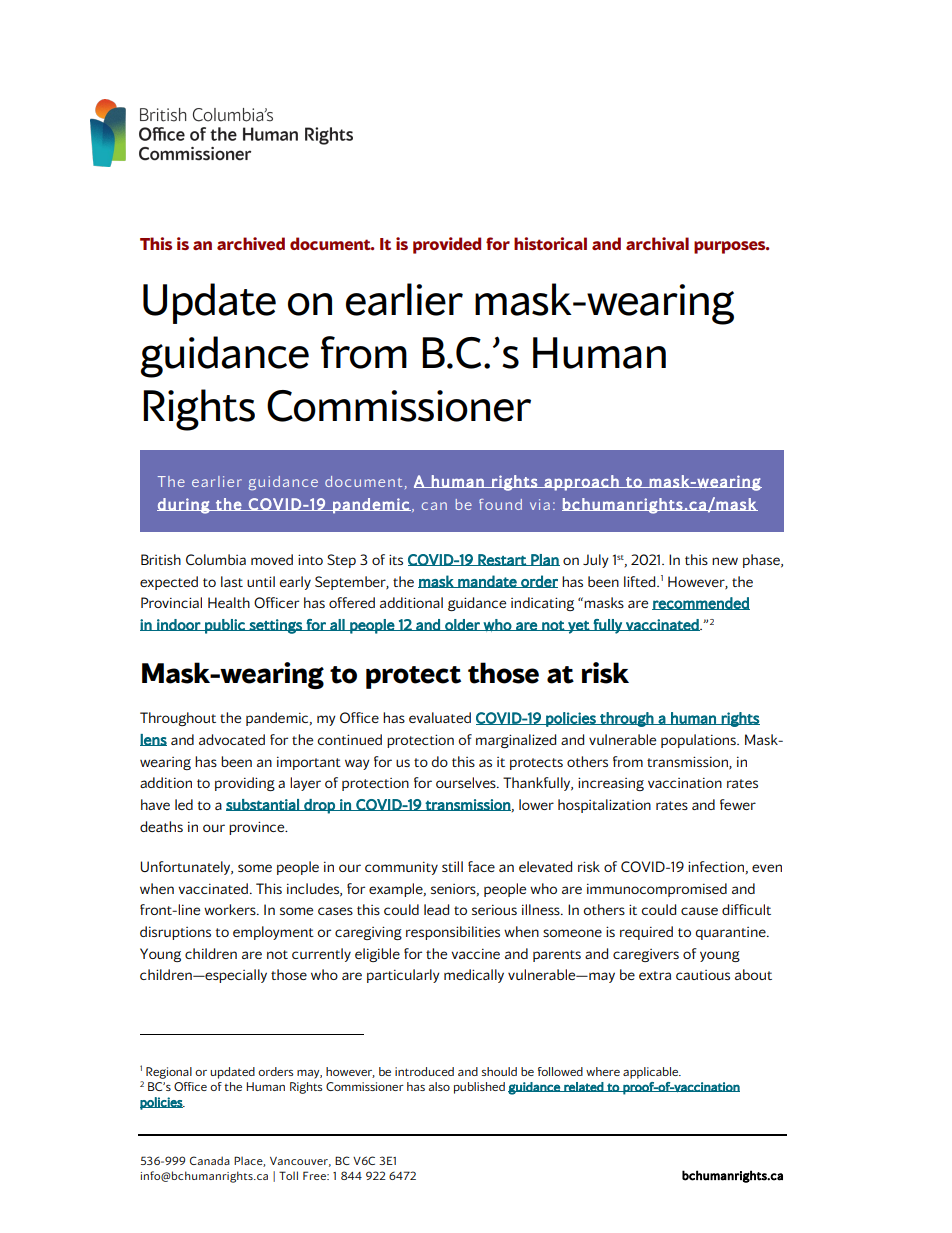 The image size is (952, 1233). What do you see at coordinates (216, 559) in the image?
I see `Columbia` at bounding box center [216, 559].
